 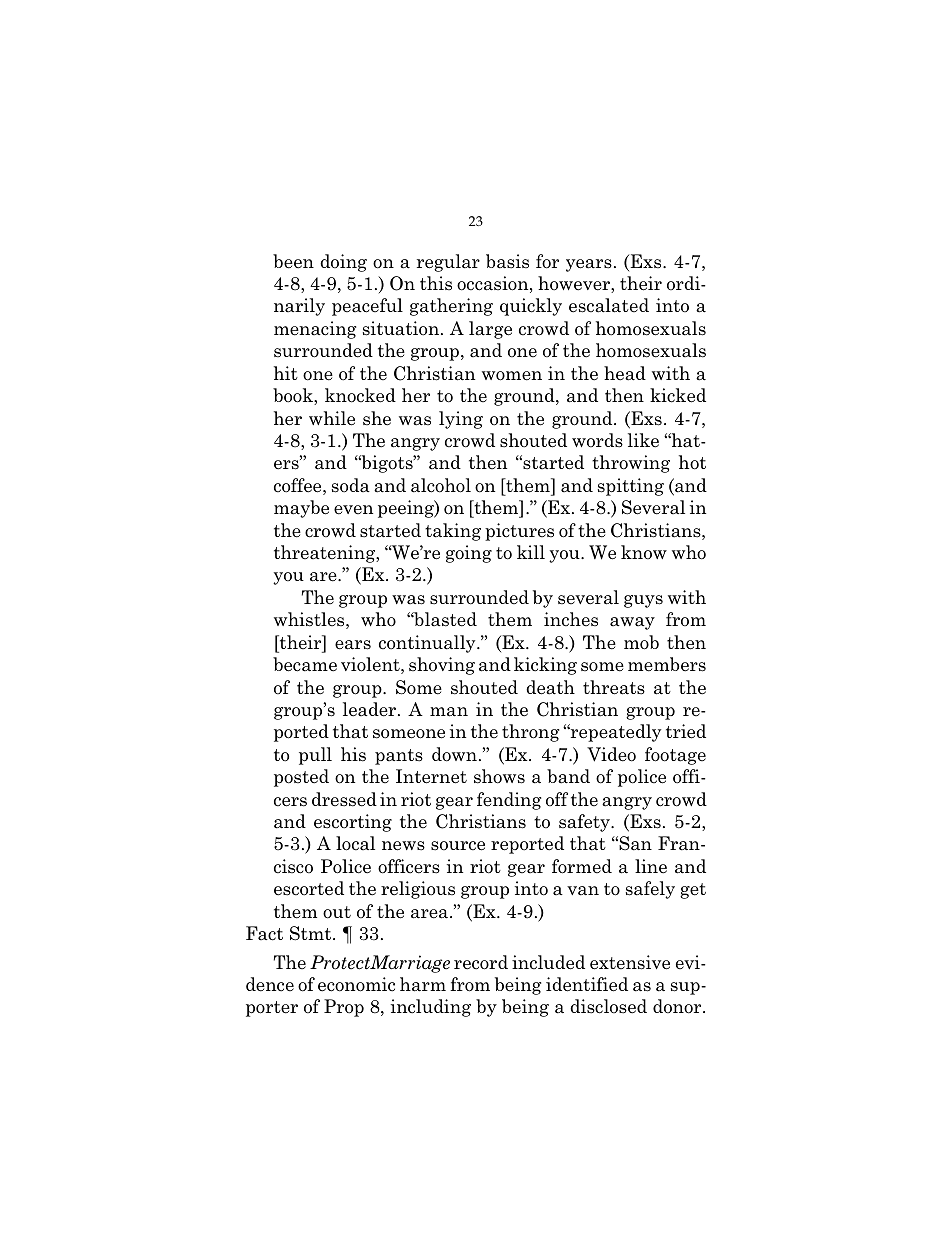 What do you see at coordinates (451, 307) in the screenshot?
I see `gathering` at bounding box center [451, 307].
